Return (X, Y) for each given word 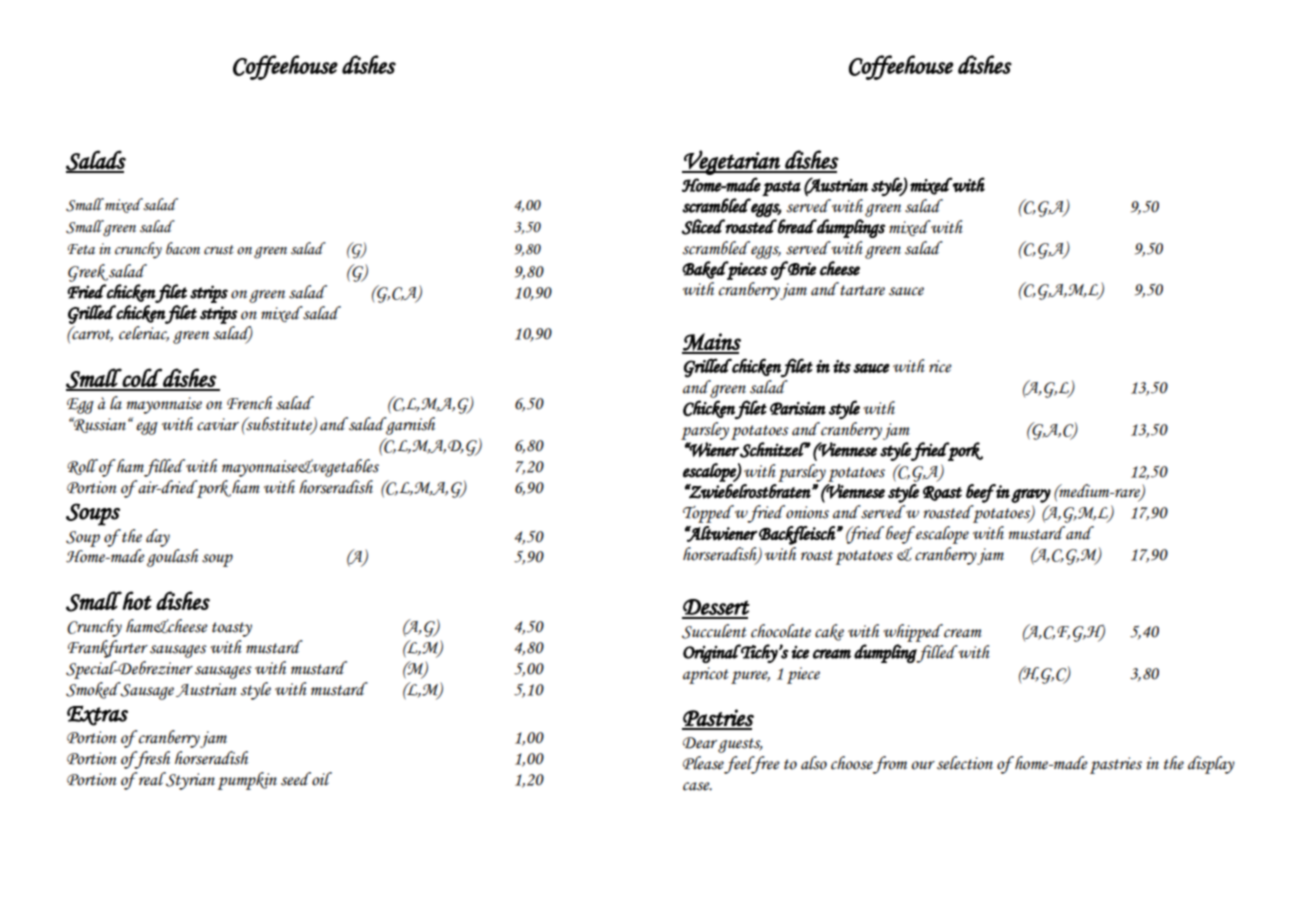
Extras (97, 716)
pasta (781, 188)
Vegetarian (732, 162)
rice (940, 366)
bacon (183, 248)
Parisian (798, 408)
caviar (218, 424)
